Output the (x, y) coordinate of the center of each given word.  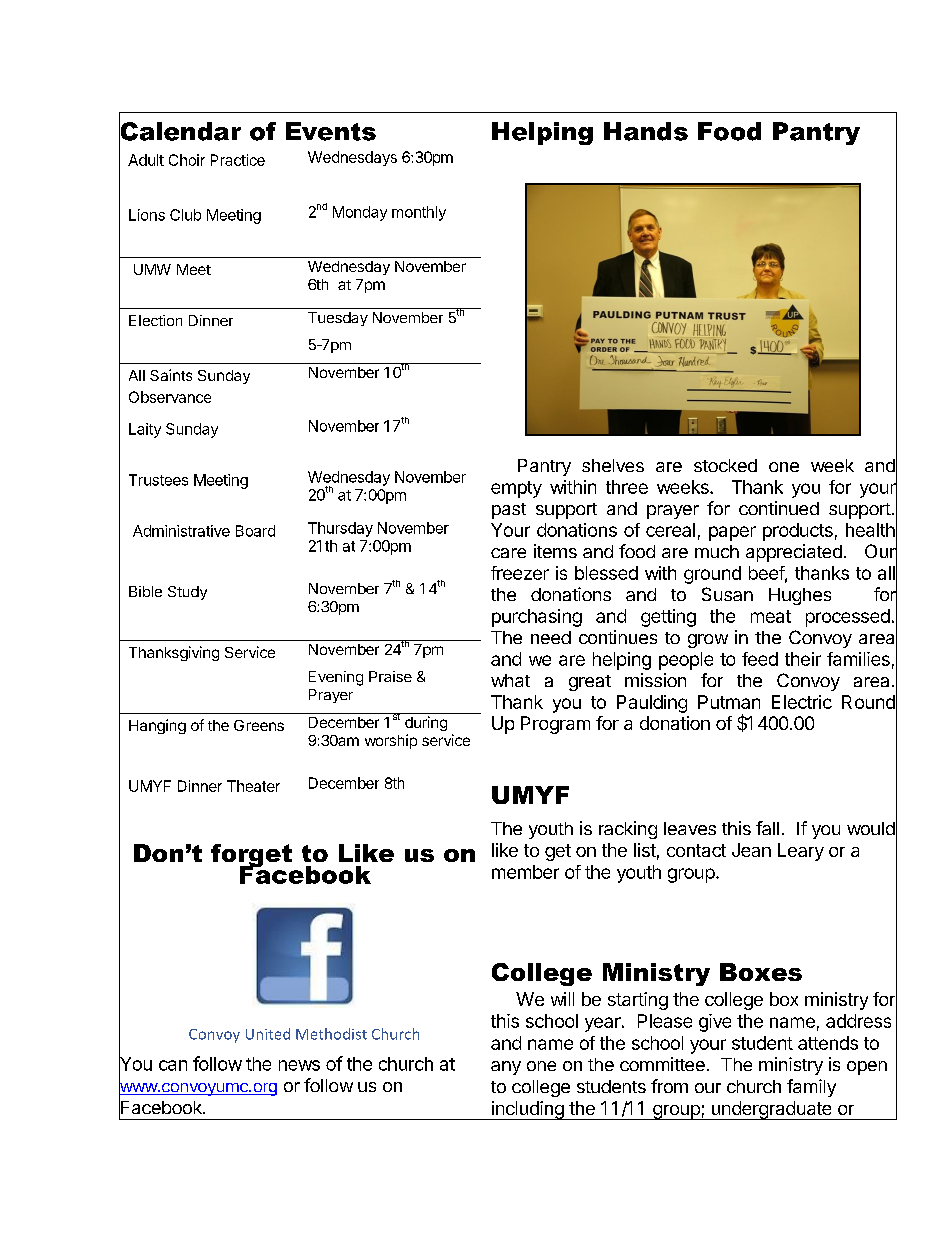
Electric (802, 702)
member (525, 872)
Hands (646, 131)
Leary (801, 852)
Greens (259, 725)
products (798, 532)
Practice (238, 160)
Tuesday (338, 319)
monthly (419, 213)
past (509, 511)
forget (251, 857)
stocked (725, 465)
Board (255, 531)
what (510, 680)
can (173, 1065)
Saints (171, 375)
